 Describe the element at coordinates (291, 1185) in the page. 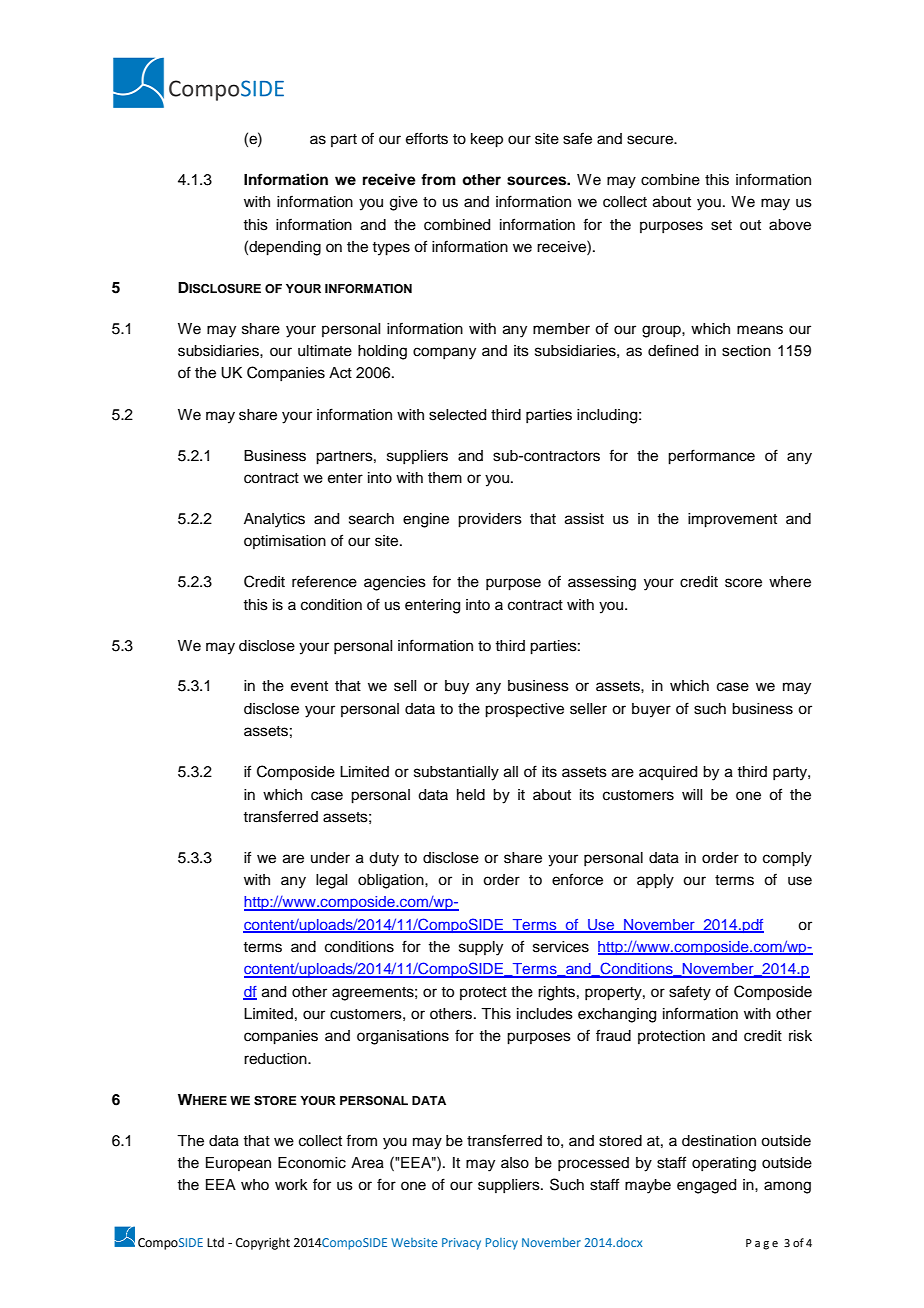

I see `work` at that location.
